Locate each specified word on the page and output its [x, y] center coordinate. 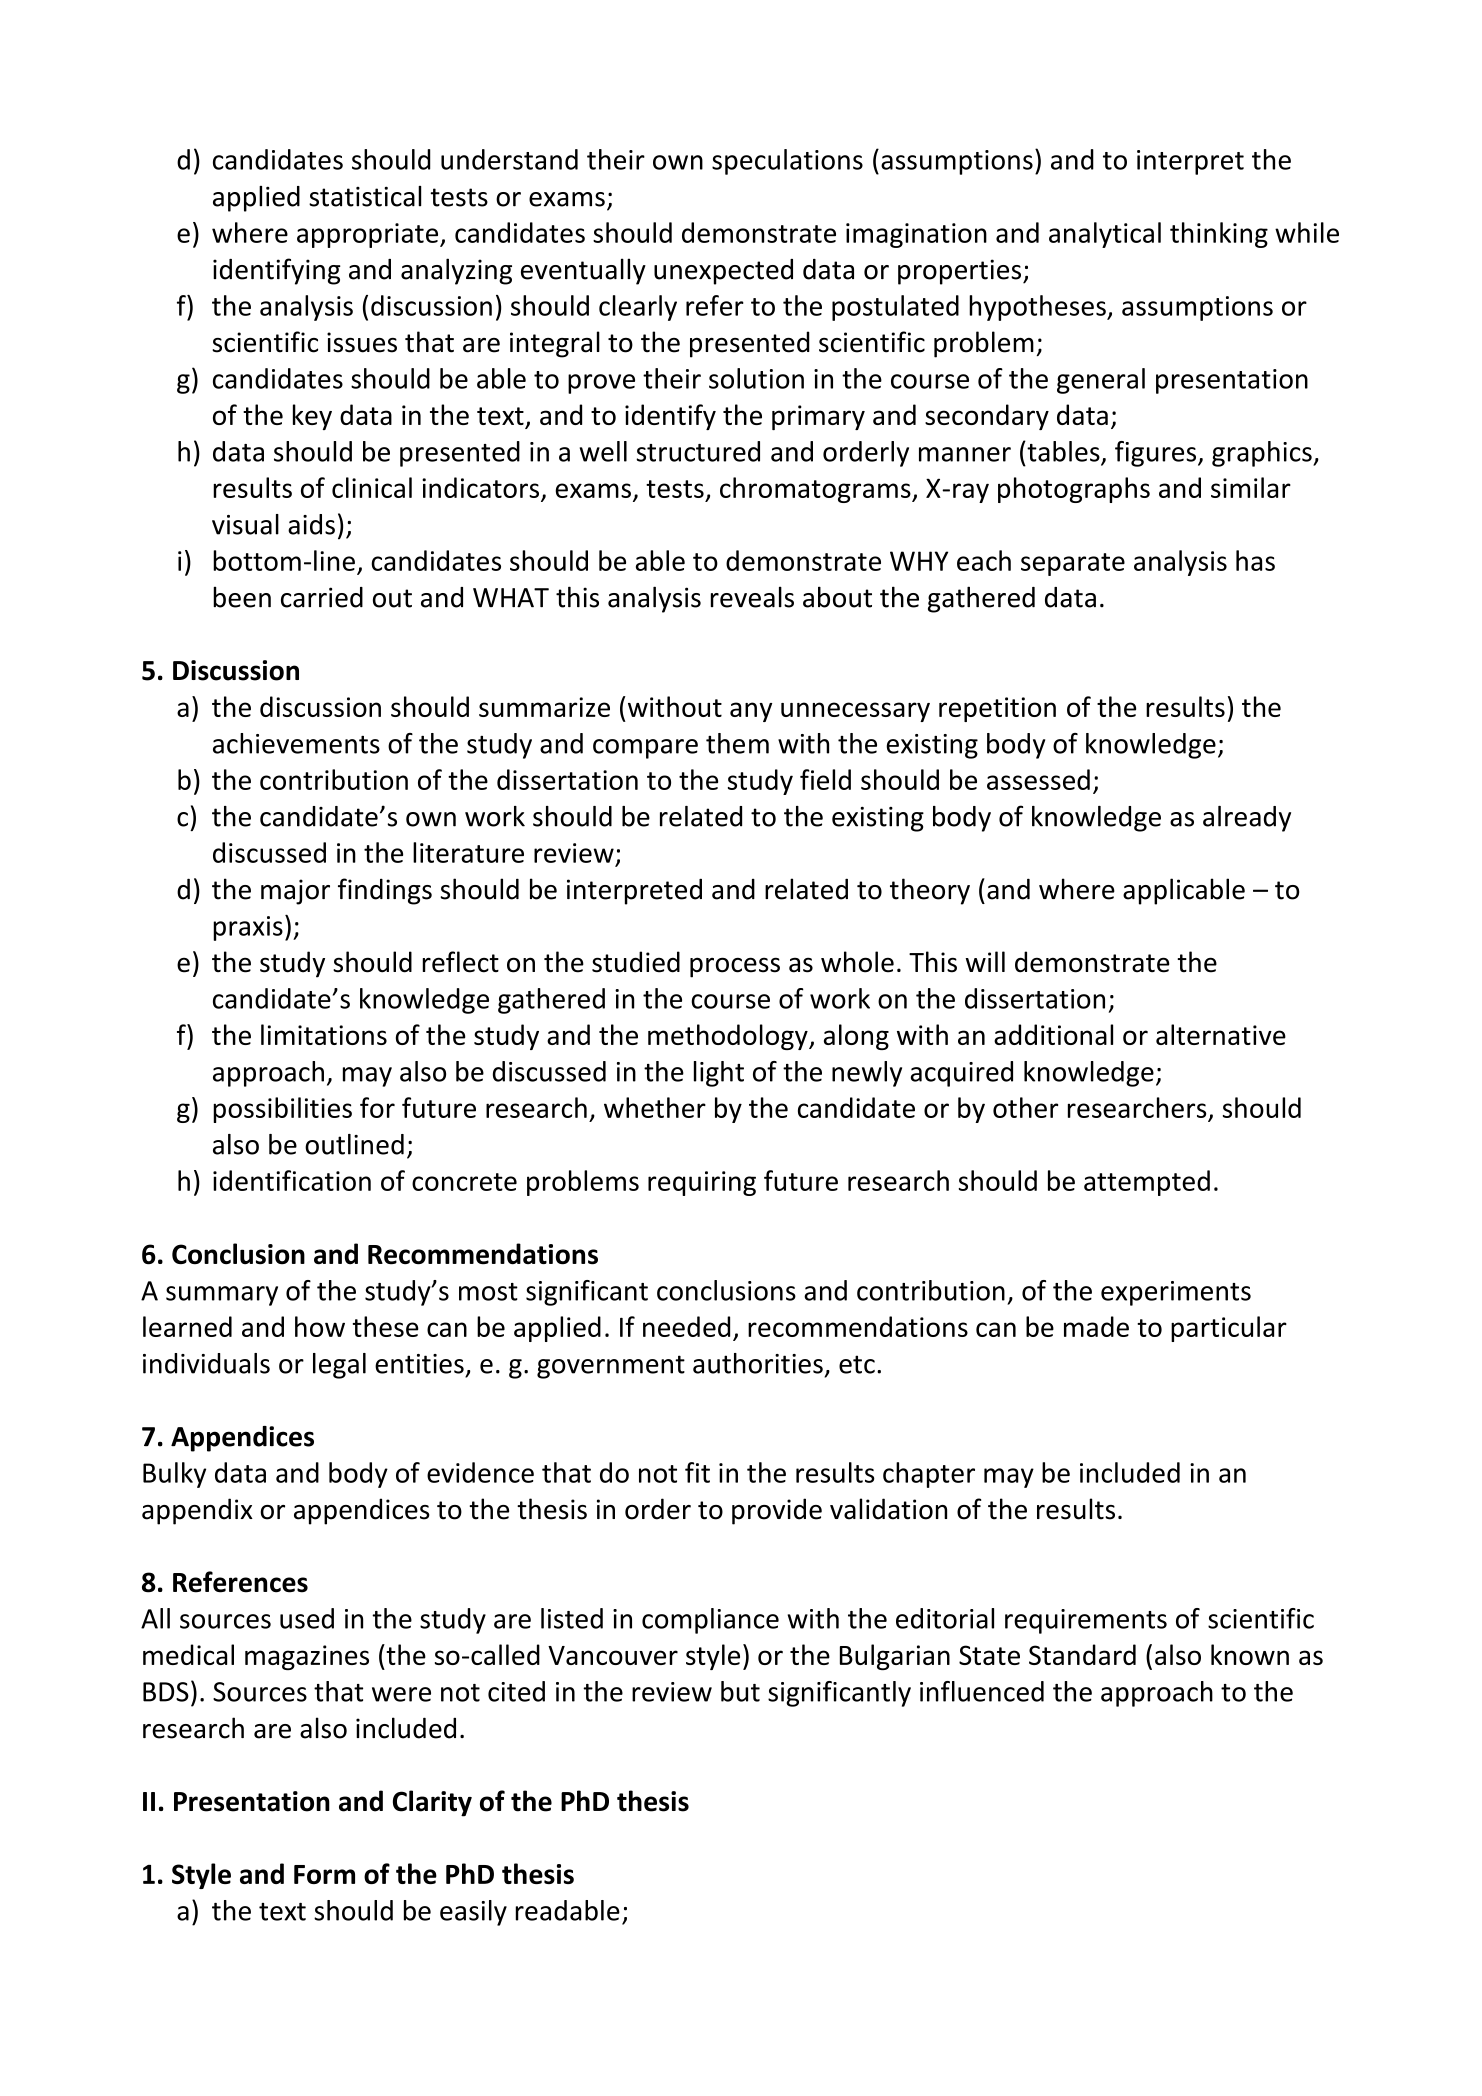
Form [324, 1874]
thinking [1219, 235]
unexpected [723, 272]
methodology [729, 1037]
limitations [324, 1034]
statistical [365, 196]
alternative [1221, 1034]
